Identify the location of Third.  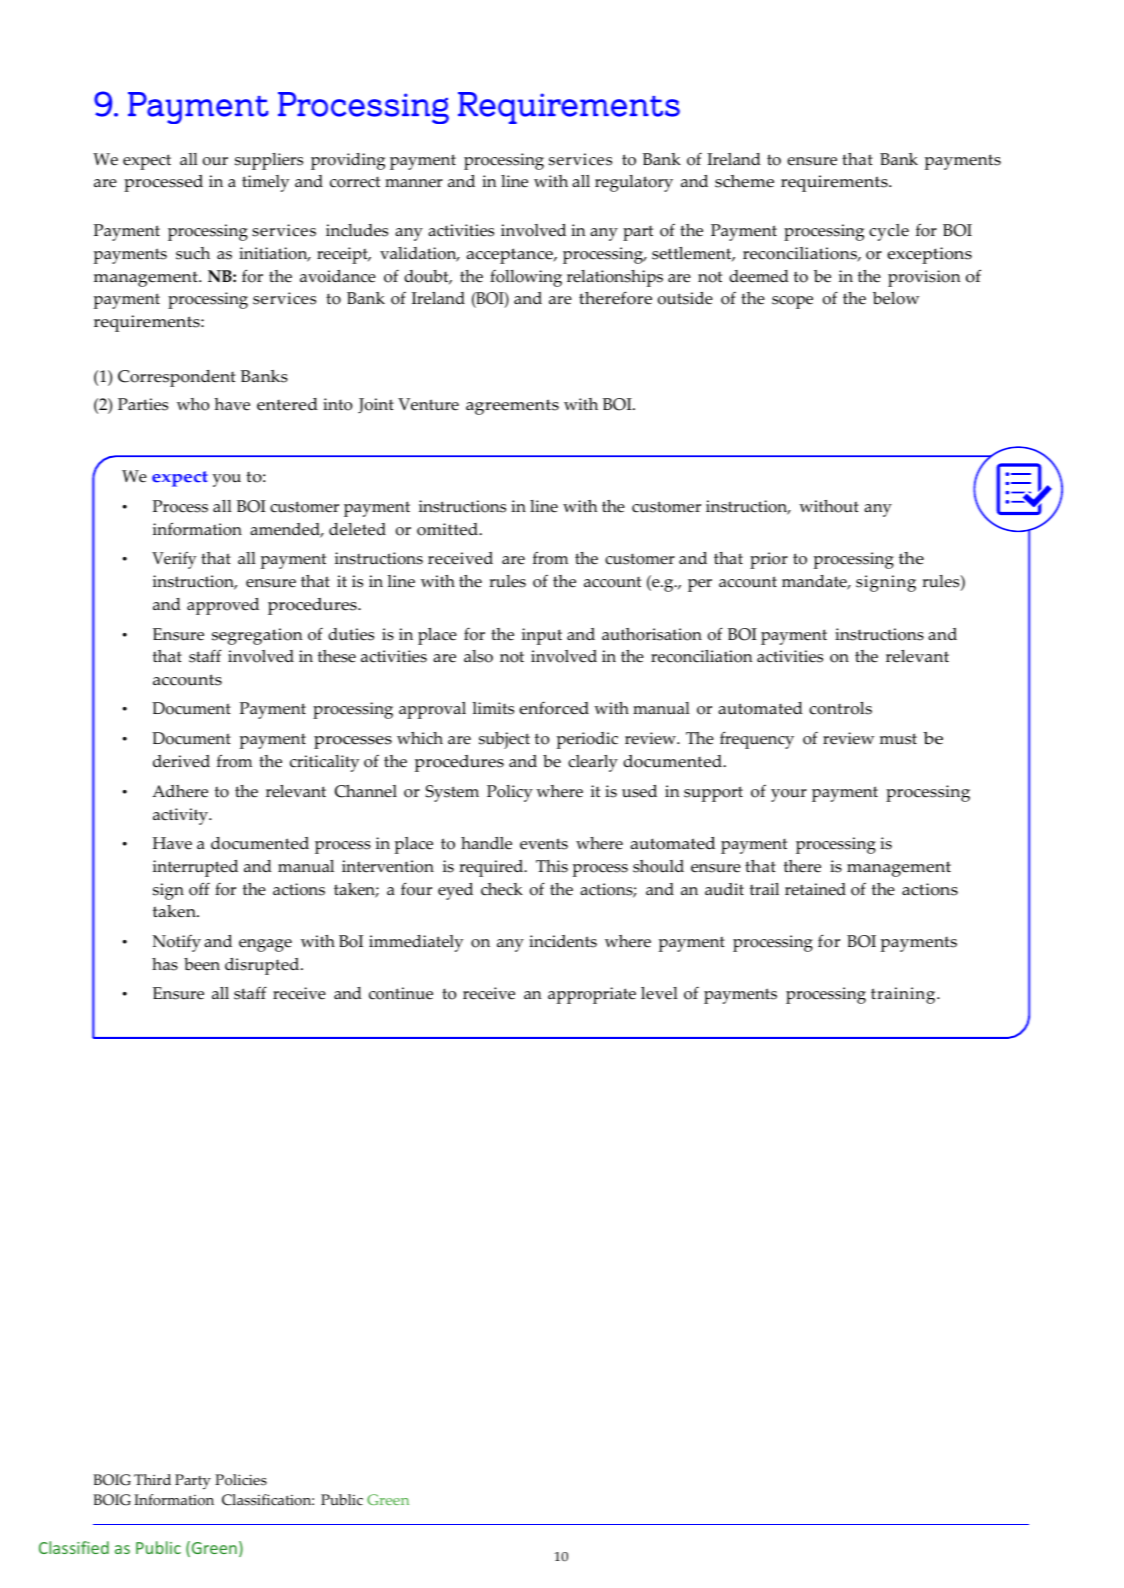
(152, 1479).
